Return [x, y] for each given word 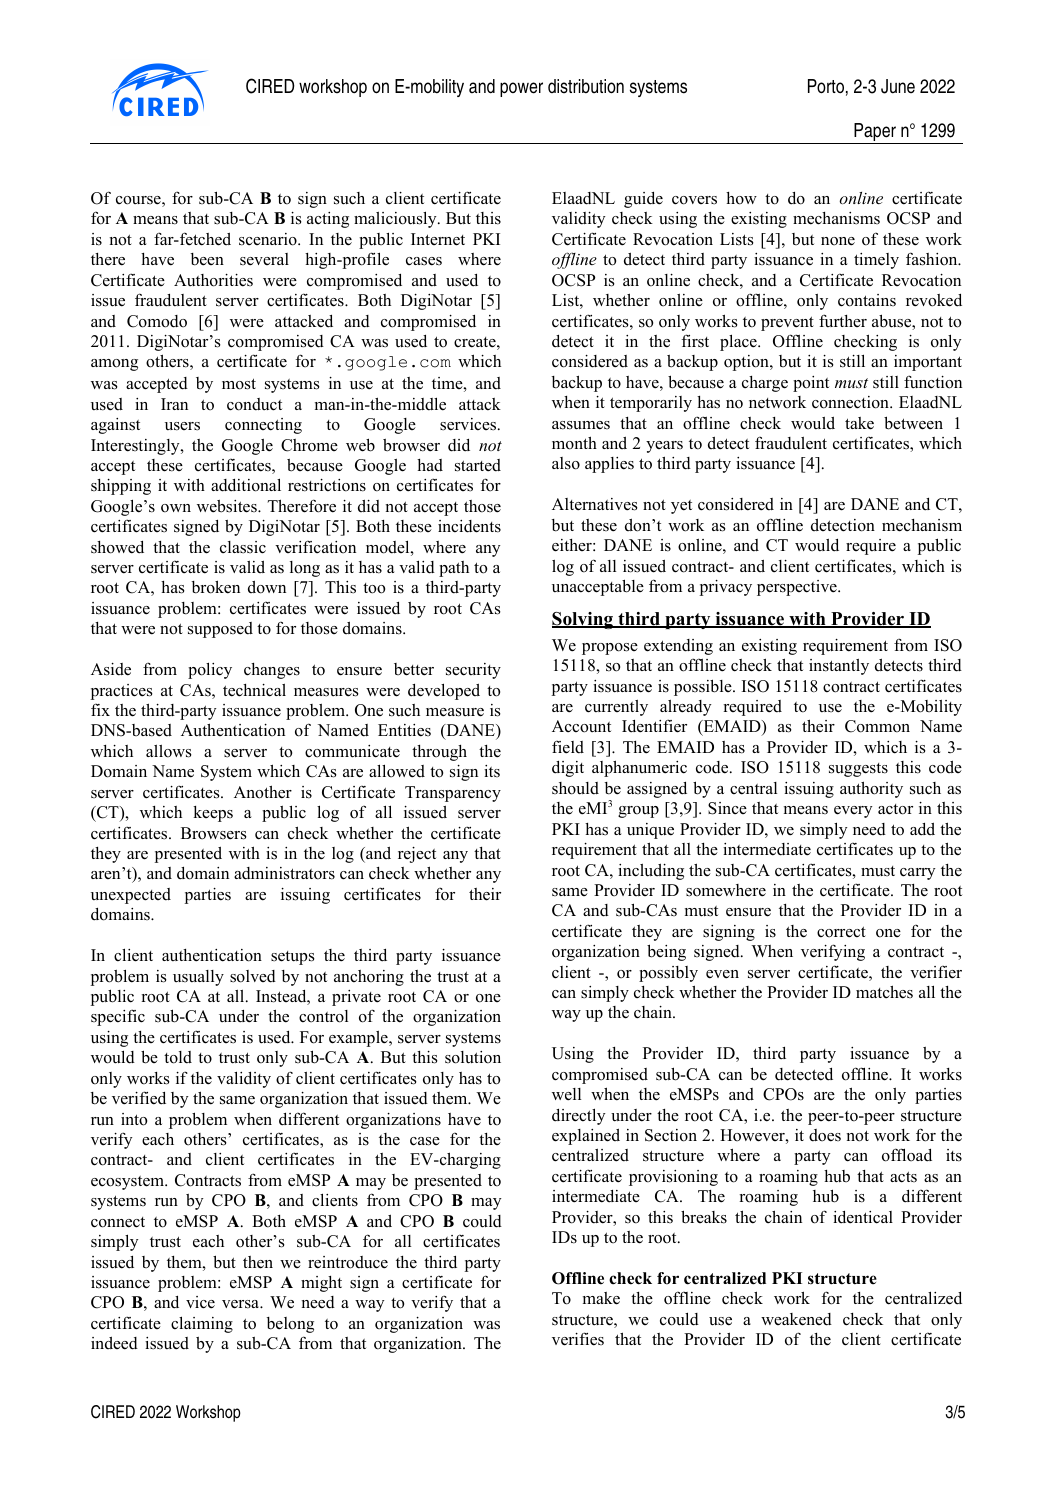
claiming [202, 1324]
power [521, 89]
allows [169, 751]
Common [877, 726]
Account [581, 726]
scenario [269, 239]
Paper [875, 133]
